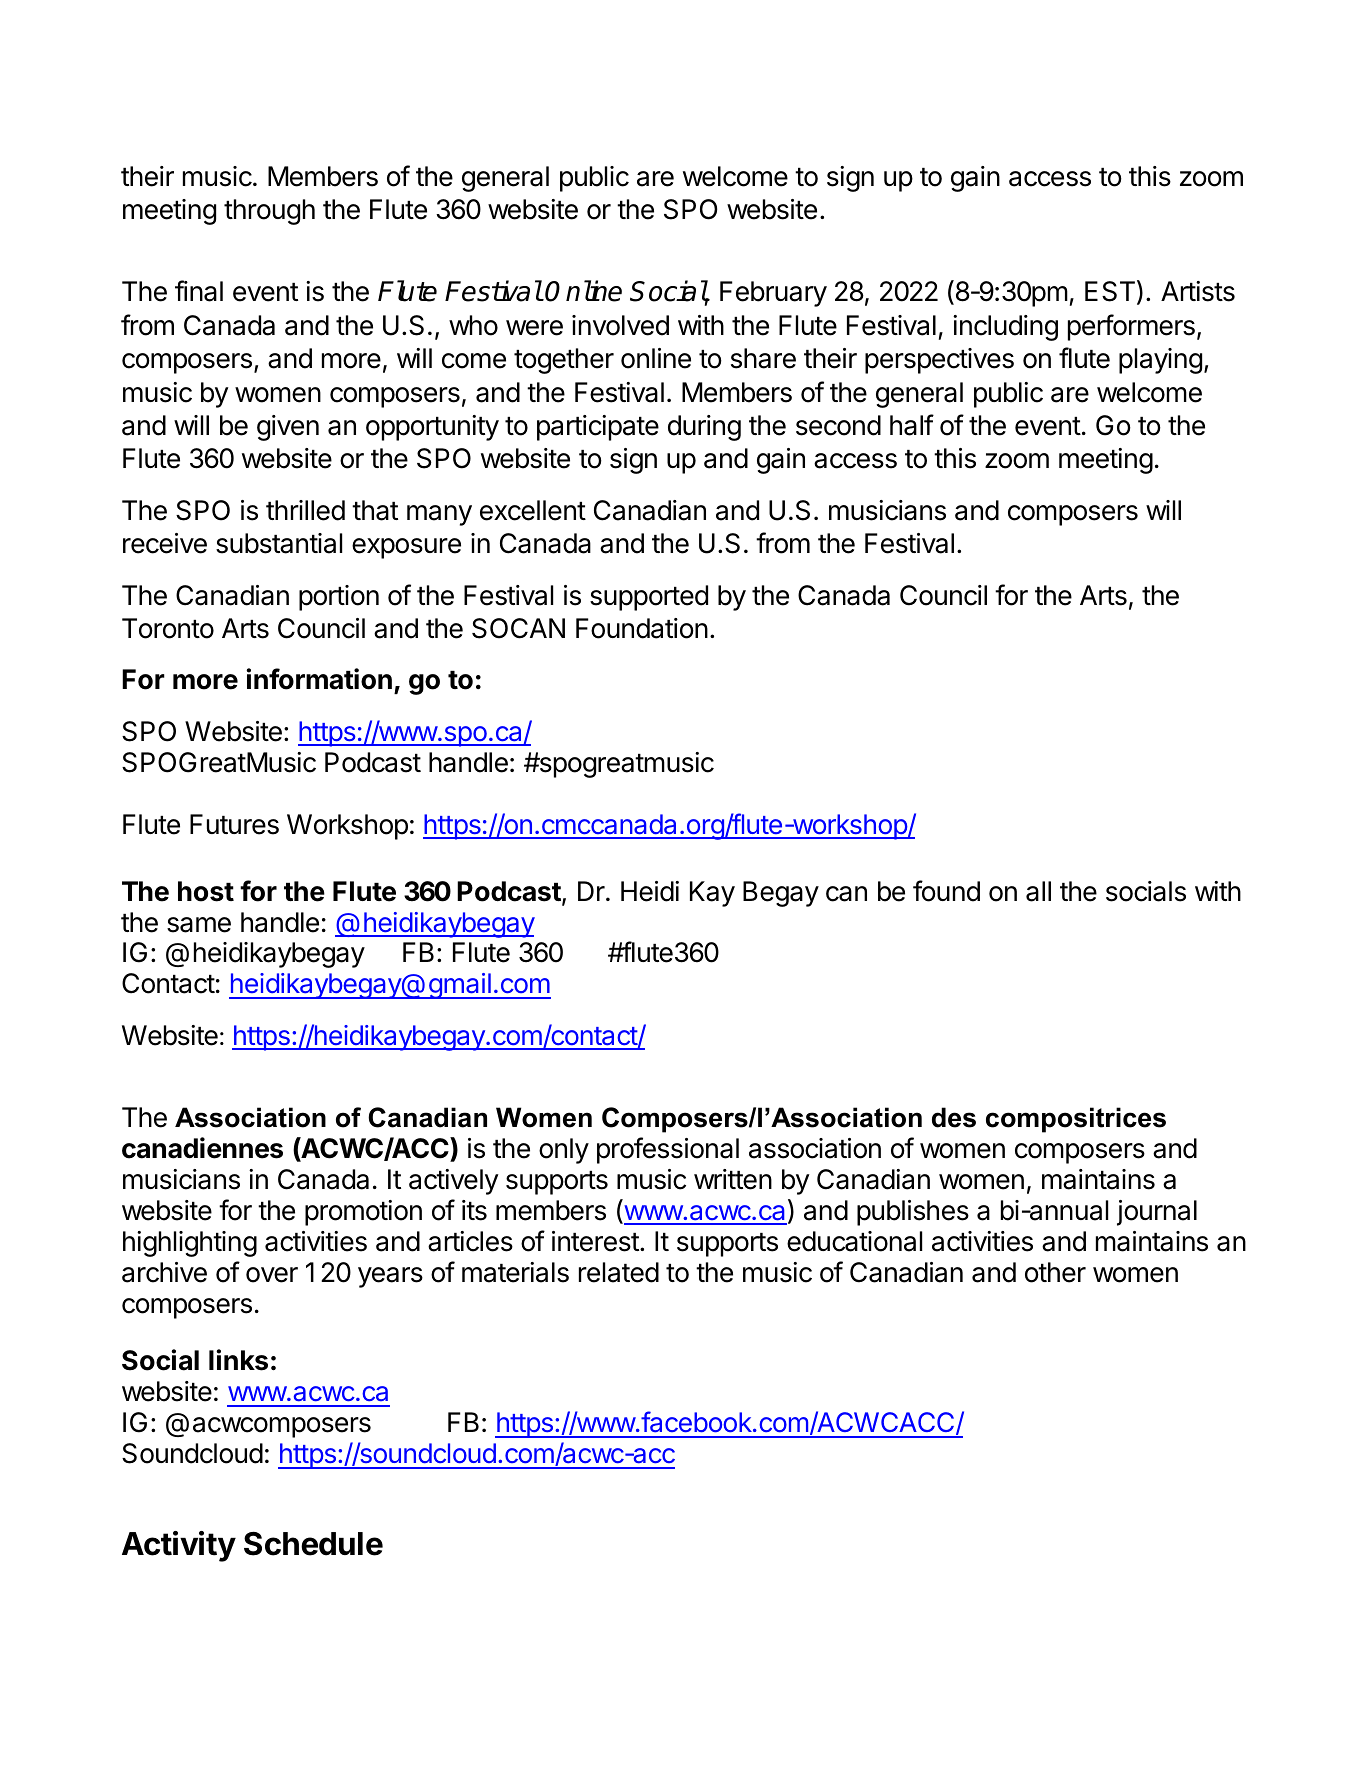 This screenshot has height=1776, width=1372. I want to click on other, so click(1055, 1272).
